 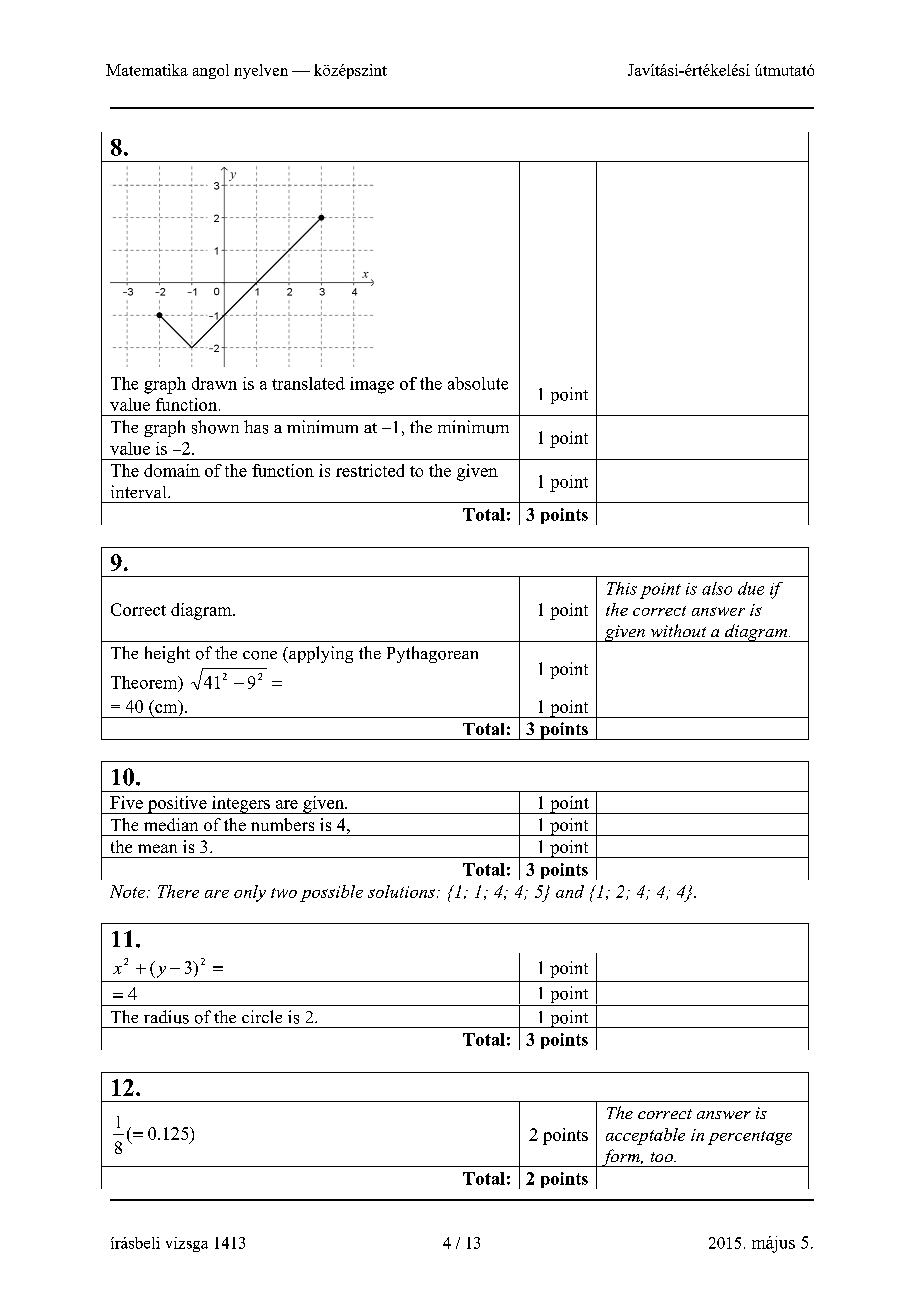 I want to click on height, so click(x=167, y=654).
